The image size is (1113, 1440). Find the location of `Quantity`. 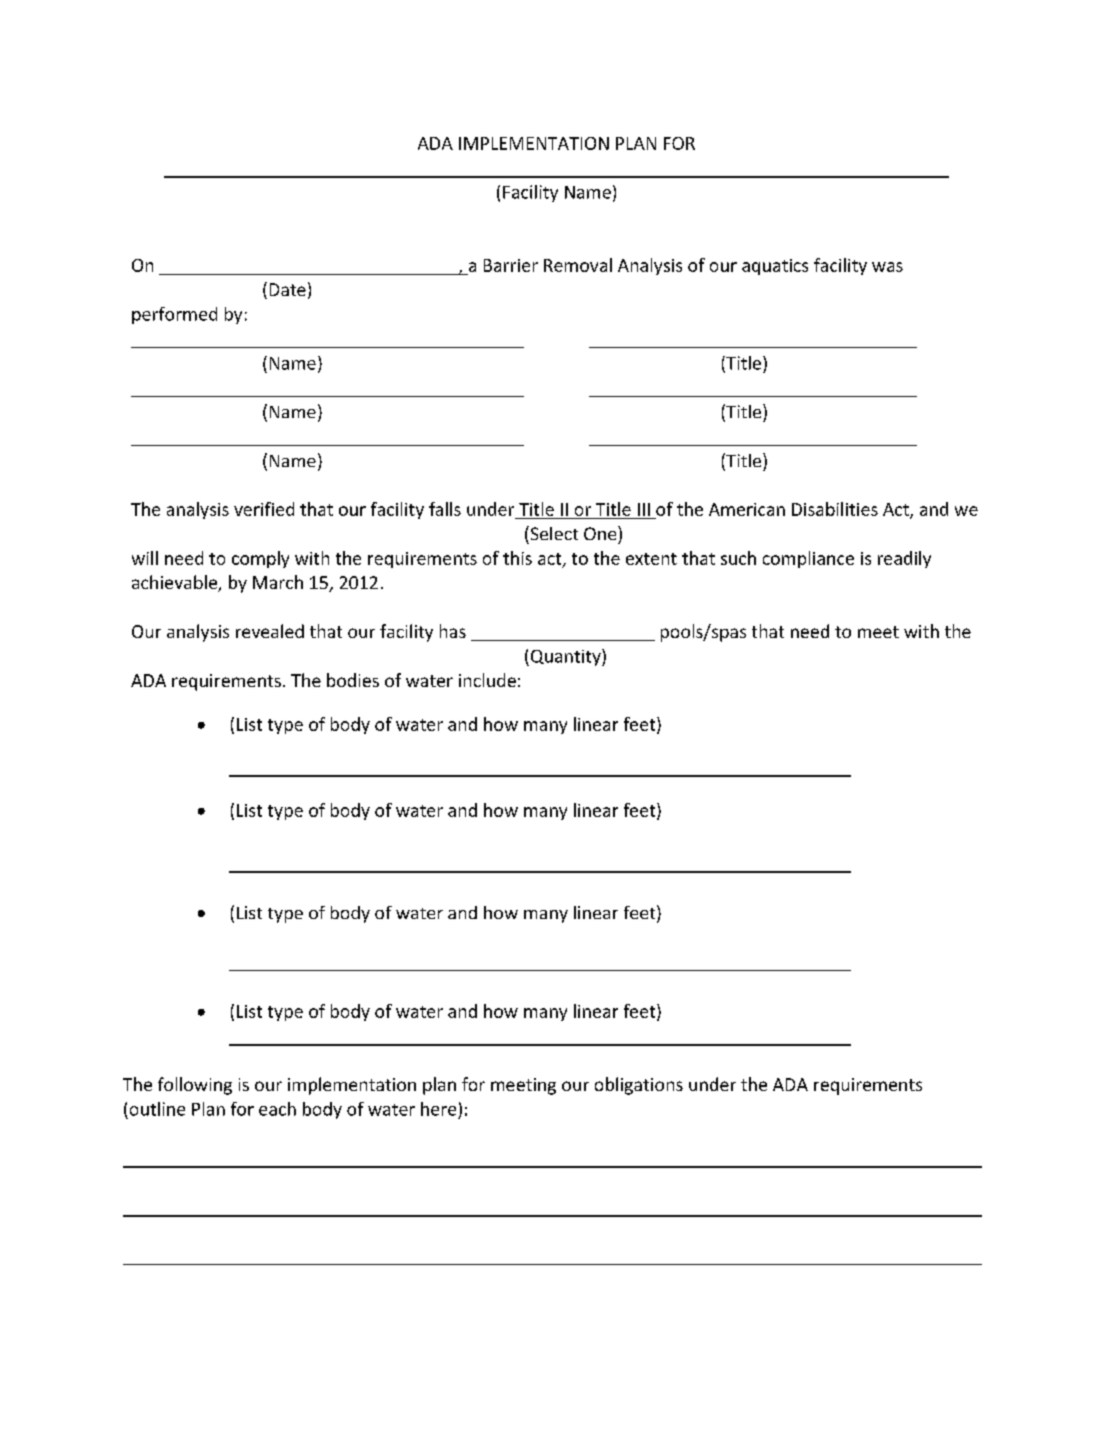

Quantity is located at coordinates (565, 657).
